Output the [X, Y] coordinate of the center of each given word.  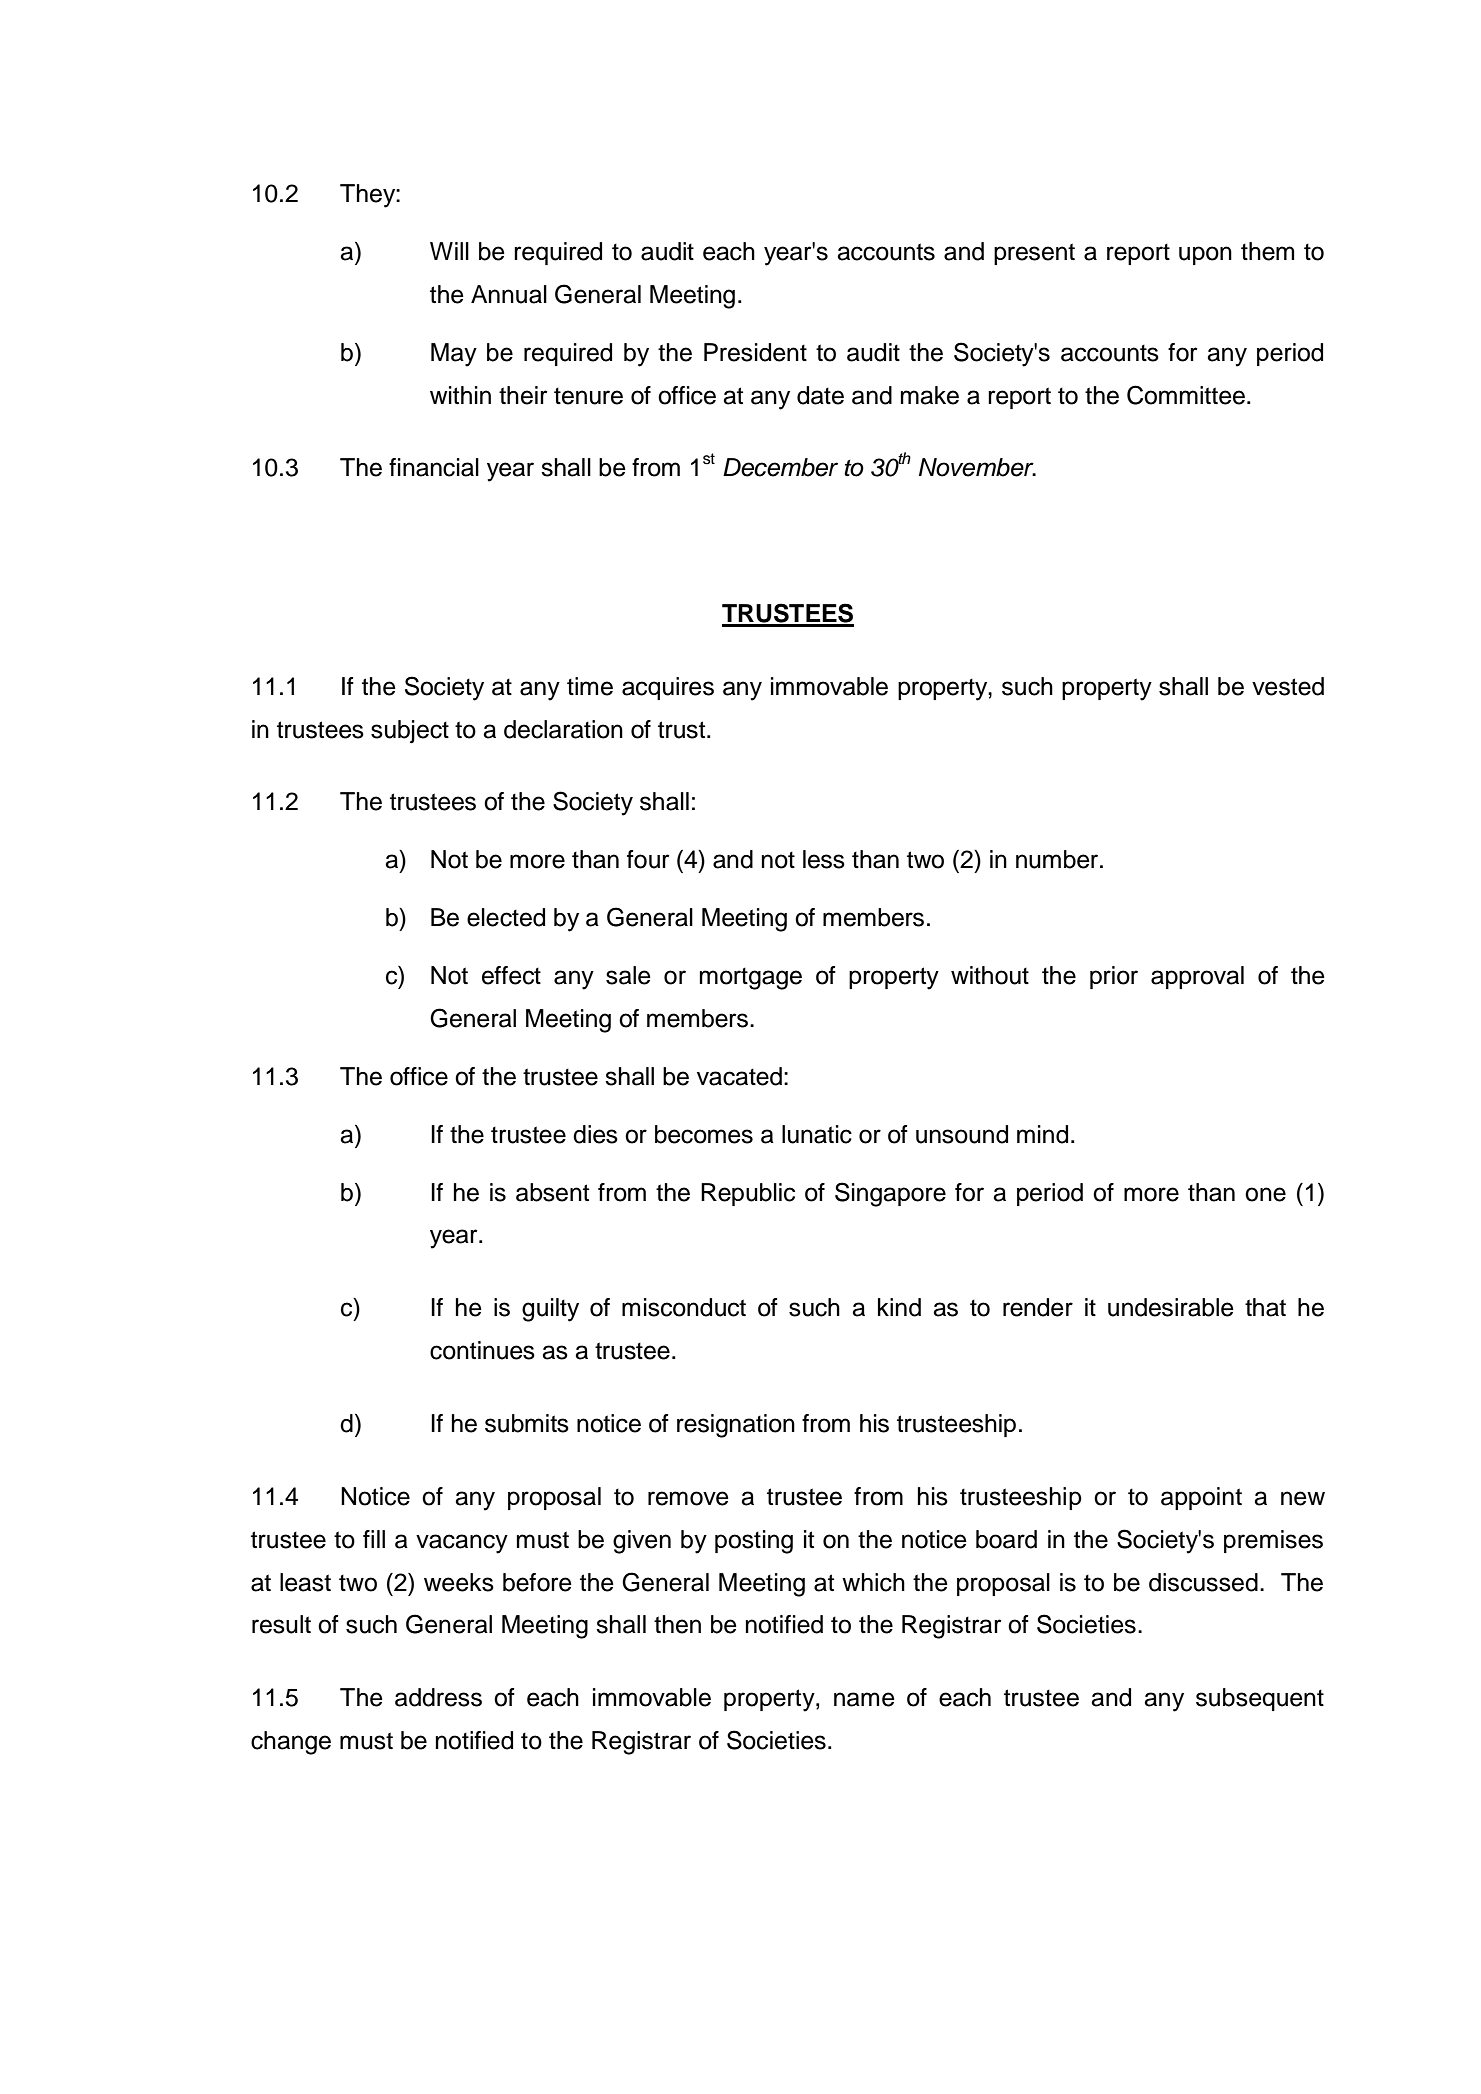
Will [449, 251]
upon [1205, 255]
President [755, 352]
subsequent [1260, 1699]
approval [1197, 977]
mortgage [751, 979]
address [438, 1697]
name [864, 1699]
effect [511, 975]
